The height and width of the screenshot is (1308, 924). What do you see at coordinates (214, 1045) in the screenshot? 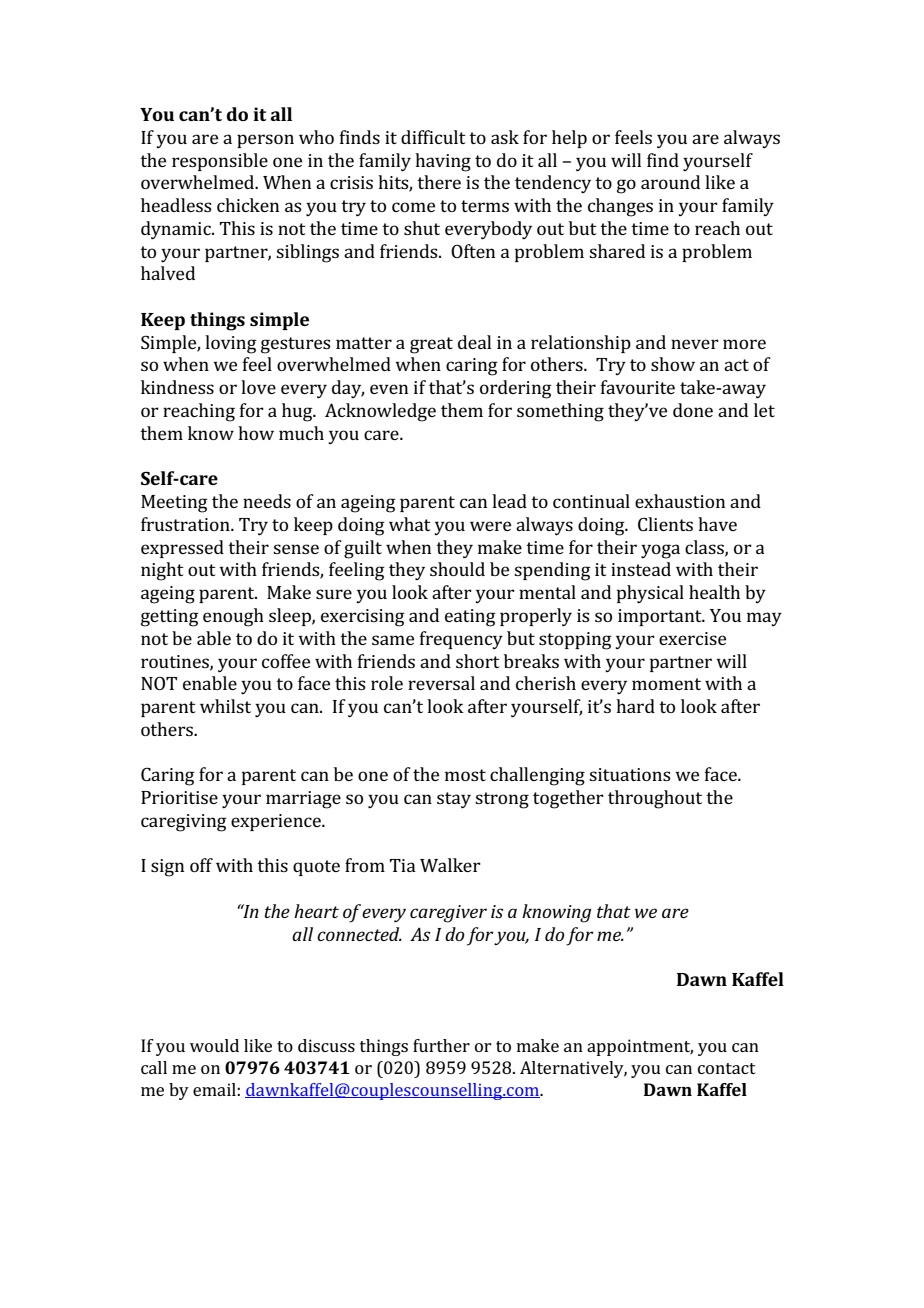
I see `would` at bounding box center [214, 1045].
